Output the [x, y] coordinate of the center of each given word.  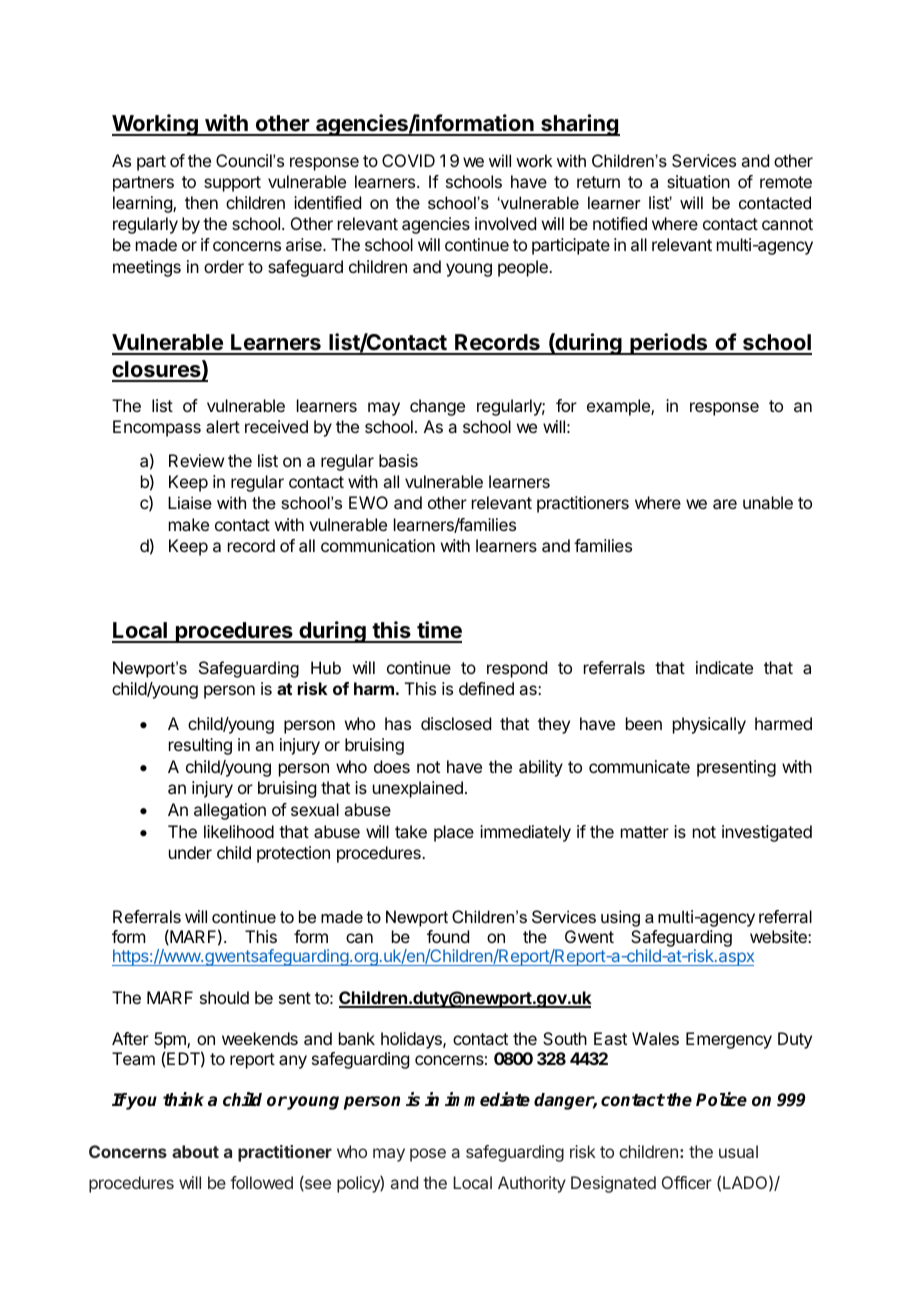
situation [698, 181]
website [779, 936]
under [190, 852]
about [195, 1151]
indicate [724, 667]
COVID [408, 160]
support [232, 184]
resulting [200, 746]
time [438, 631]
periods [669, 344]
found [448, 936]
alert [223, 426]
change [437, 407]
